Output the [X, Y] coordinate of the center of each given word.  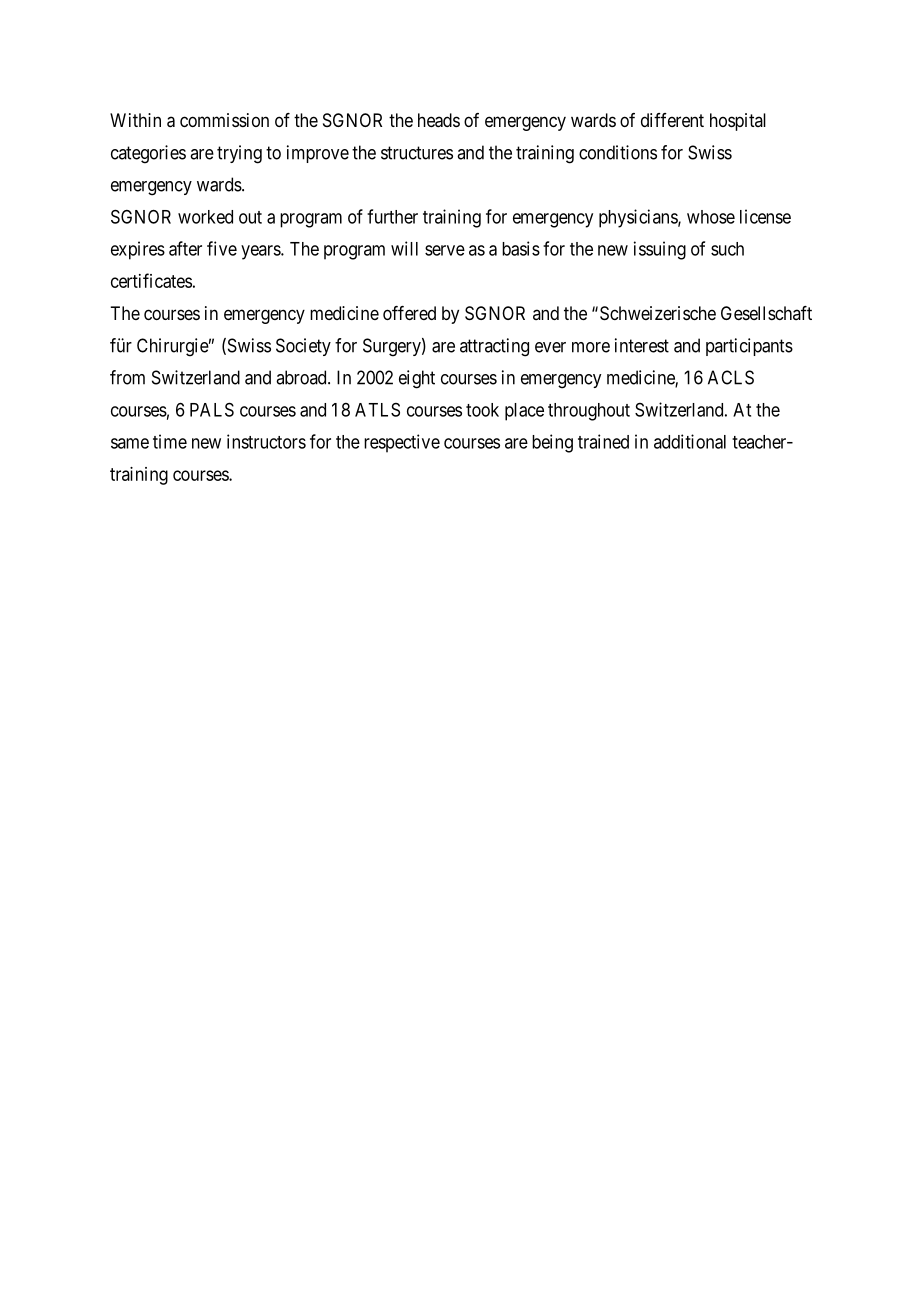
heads [439, 120]
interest [642, 345]
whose [711, 217]
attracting [494, 347]
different [672, 120]
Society [303, 347]
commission [224, 120]
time [170, 441]
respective [402, 443]
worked [205, 217]
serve [445, 250]
